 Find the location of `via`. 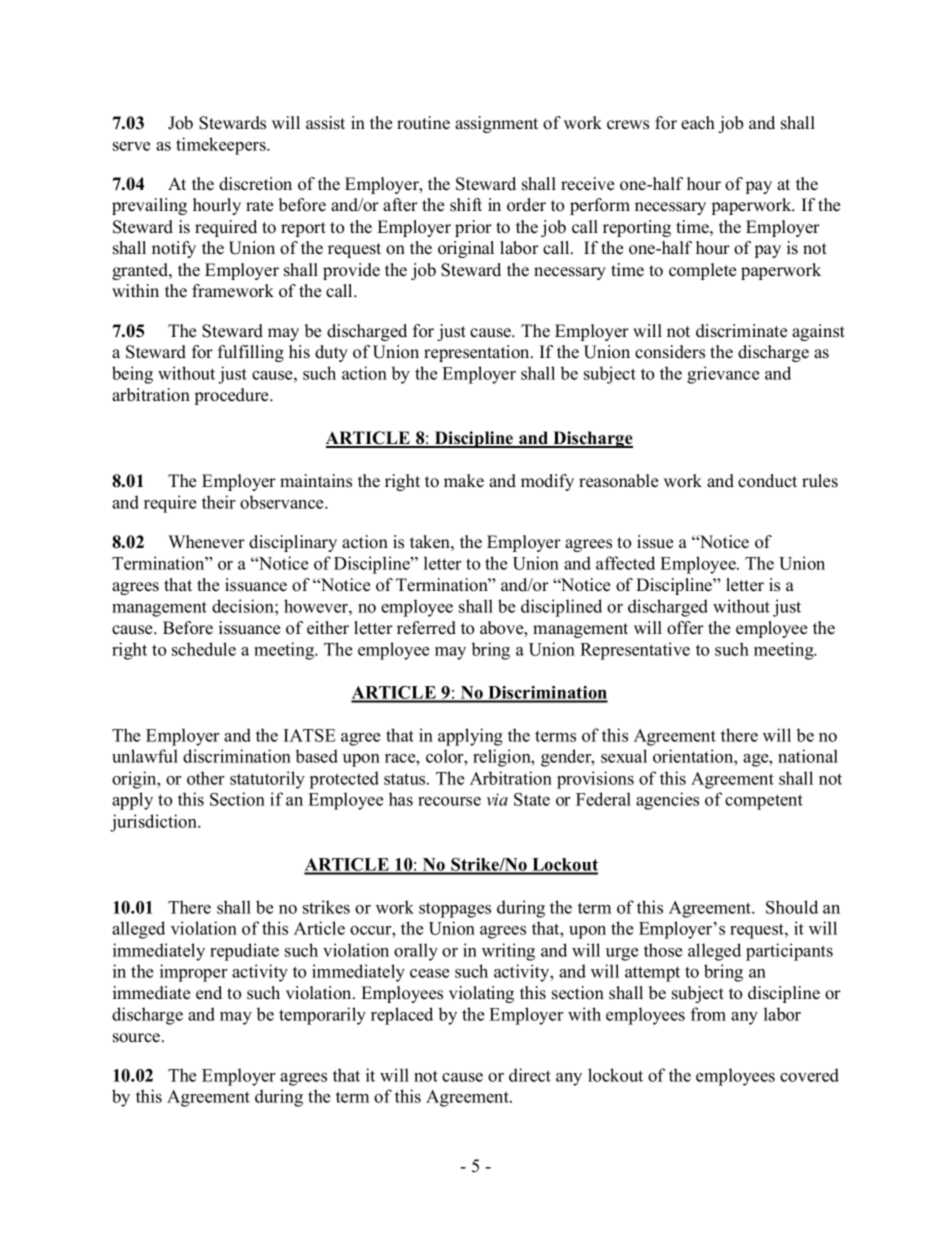

via is located at coordinates (497, 799).
